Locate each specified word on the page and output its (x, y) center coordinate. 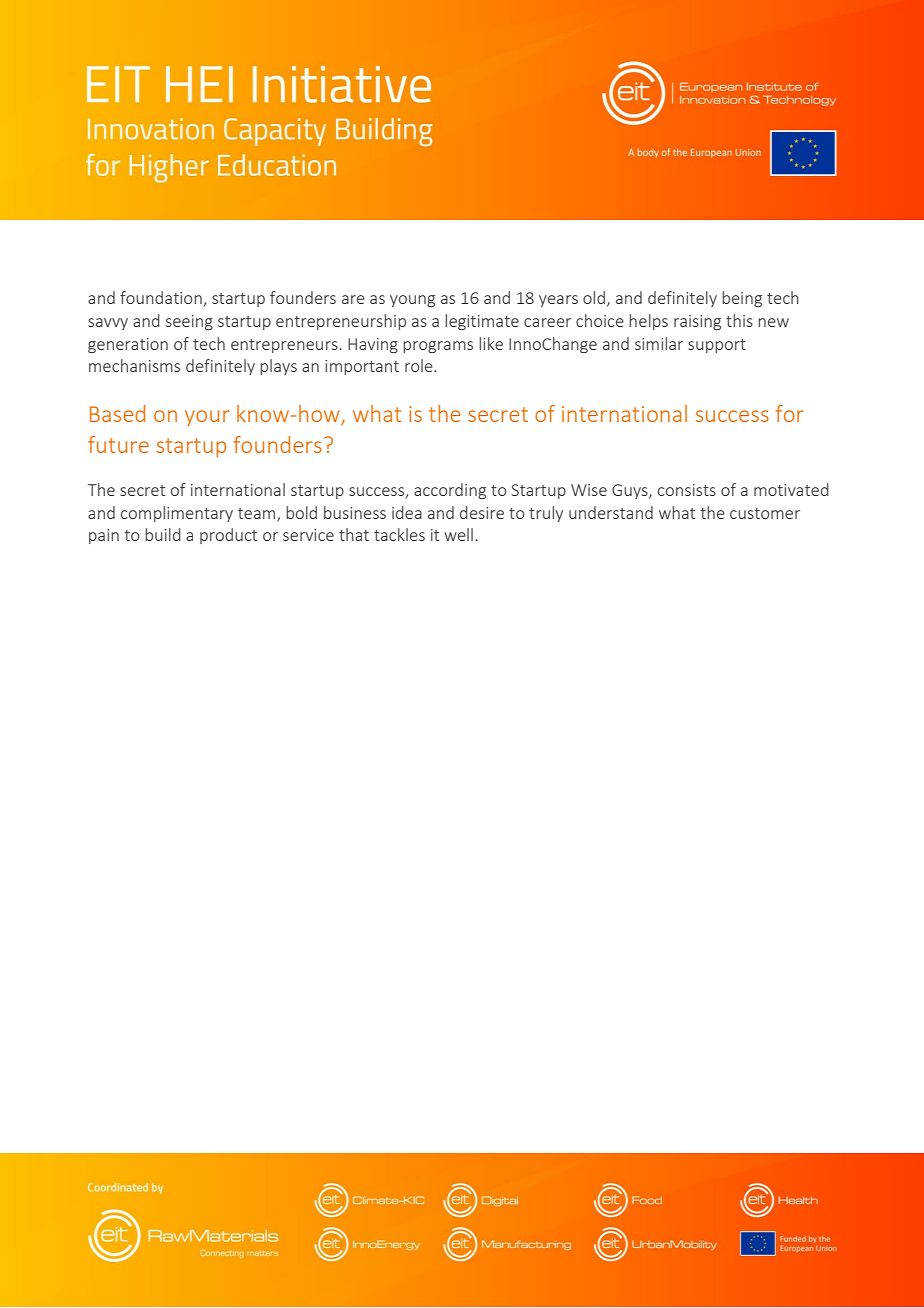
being (742, 299)
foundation (162, 299)
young (412, 301)
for (790, 413)
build (163, 534)
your (207, 418)
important (362, 367)
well (458, 534)
